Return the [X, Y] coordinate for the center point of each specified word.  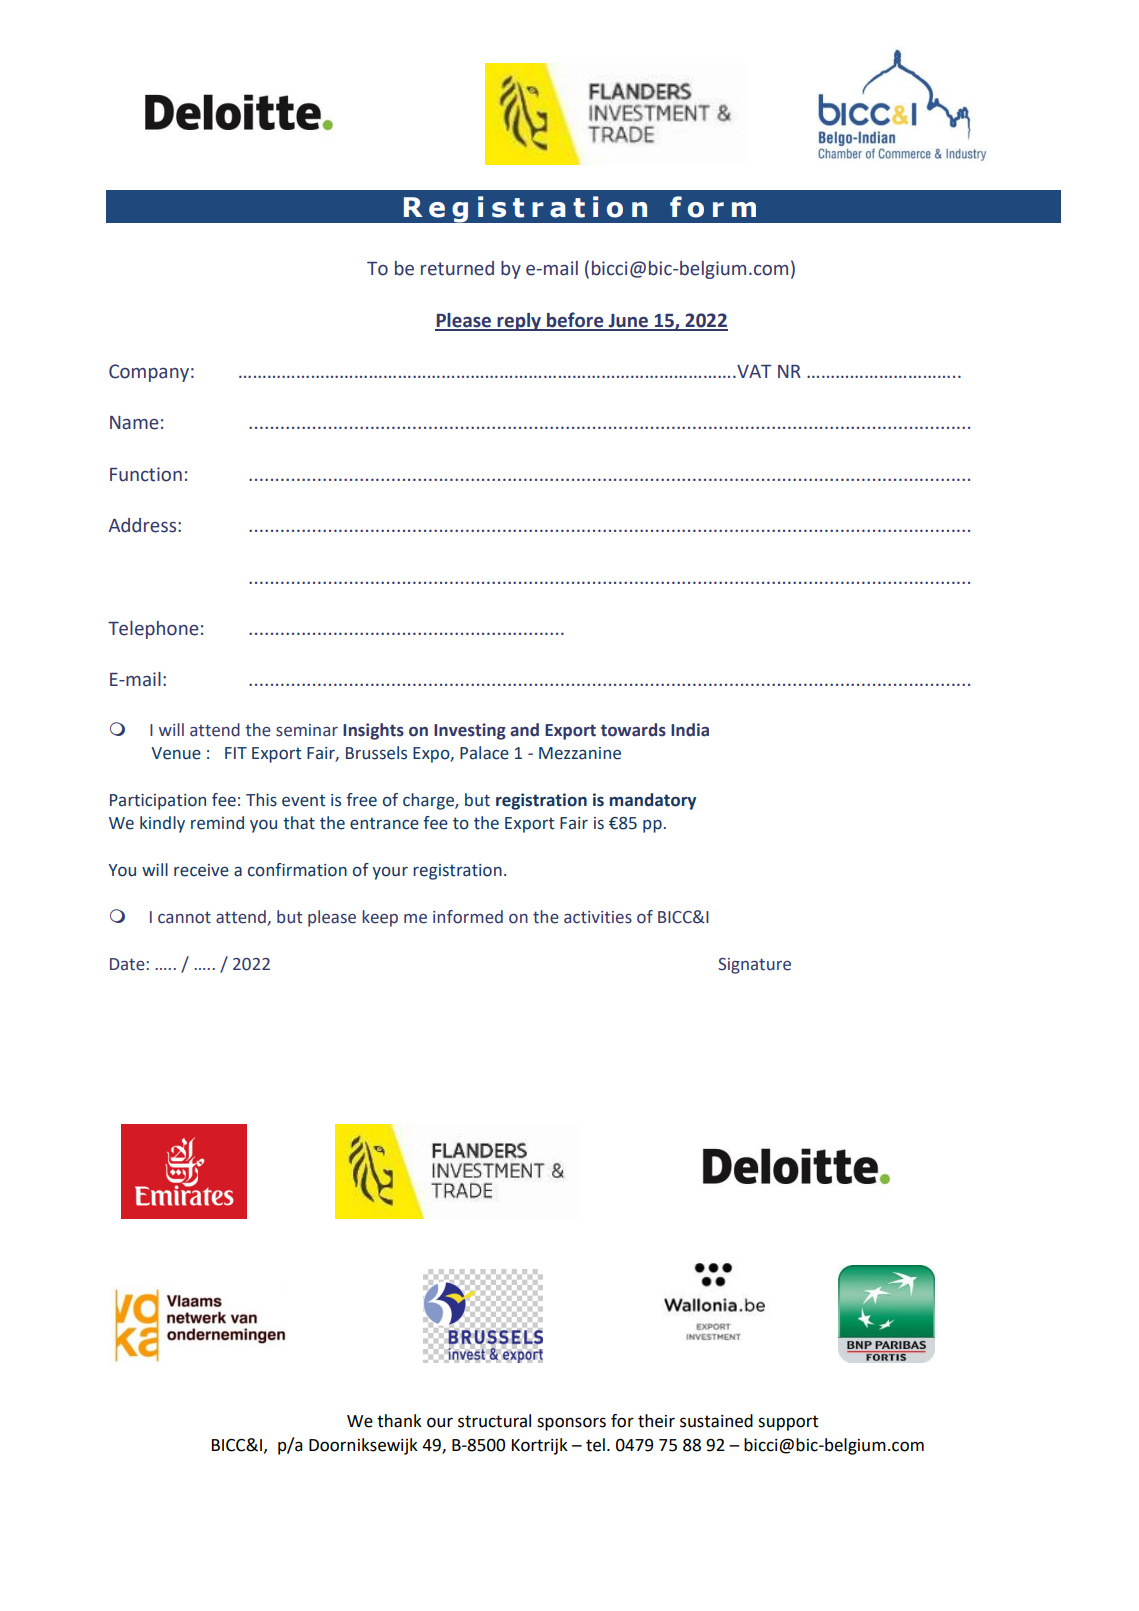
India [690, 730]
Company [149, 373]
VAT [753, 371]
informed [468, 917]
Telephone [153, 630]
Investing [470, 731]
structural [494, 1421]
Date [127, 964]
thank [399, 1421]
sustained [716, 1421]
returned [457, 268]
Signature [754, 966]
